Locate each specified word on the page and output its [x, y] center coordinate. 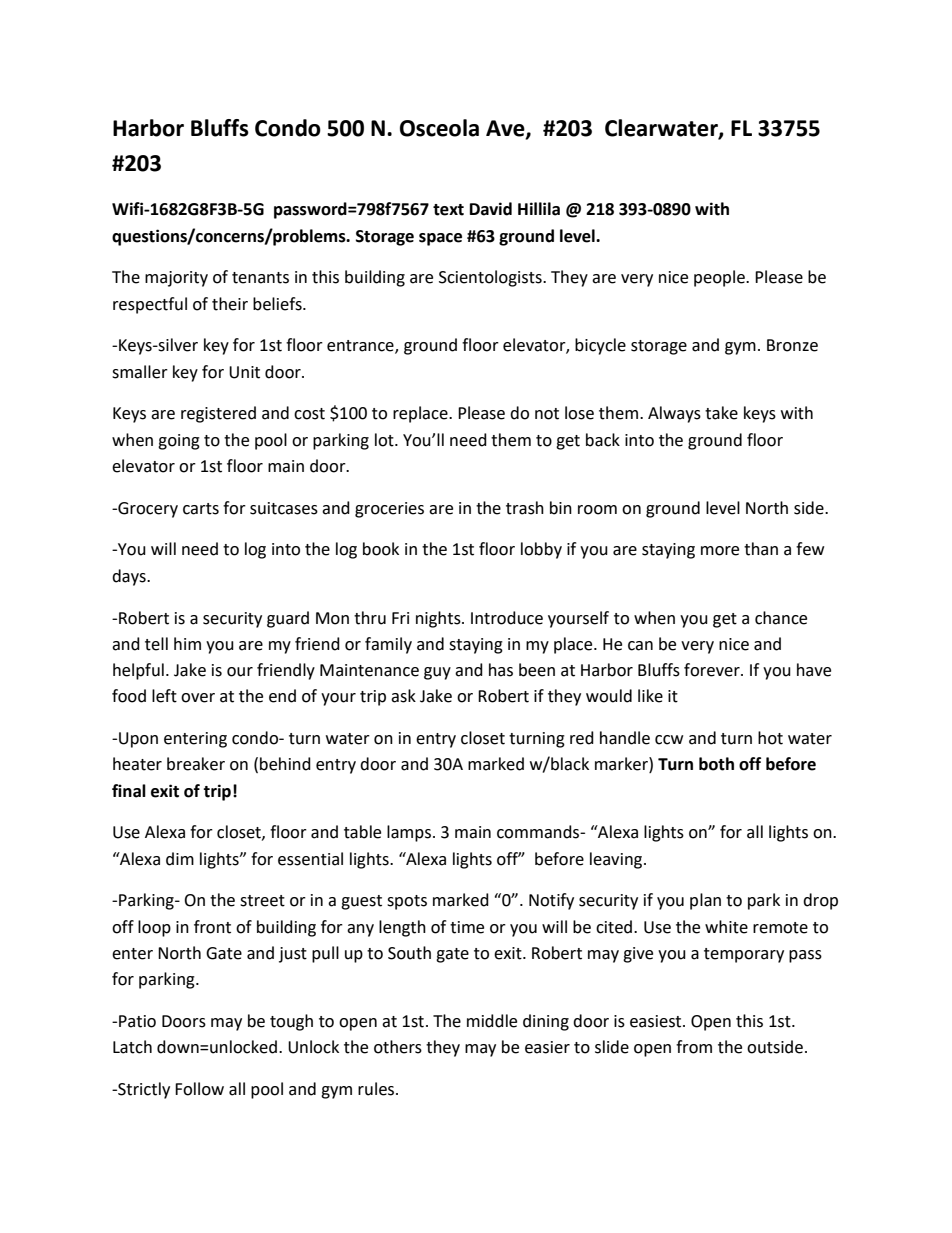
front [212, 927]
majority [176, 279]
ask [403, 696]
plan [705, 901]
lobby [541, 550]
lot [385, 440]
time [467, 927]
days [130, 577]
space [440, 239]
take [721, 413]
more [720, 551]
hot [770, 738]
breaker [196, 764]
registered [218, 414]
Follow [199, 1089]
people [720, 278]
